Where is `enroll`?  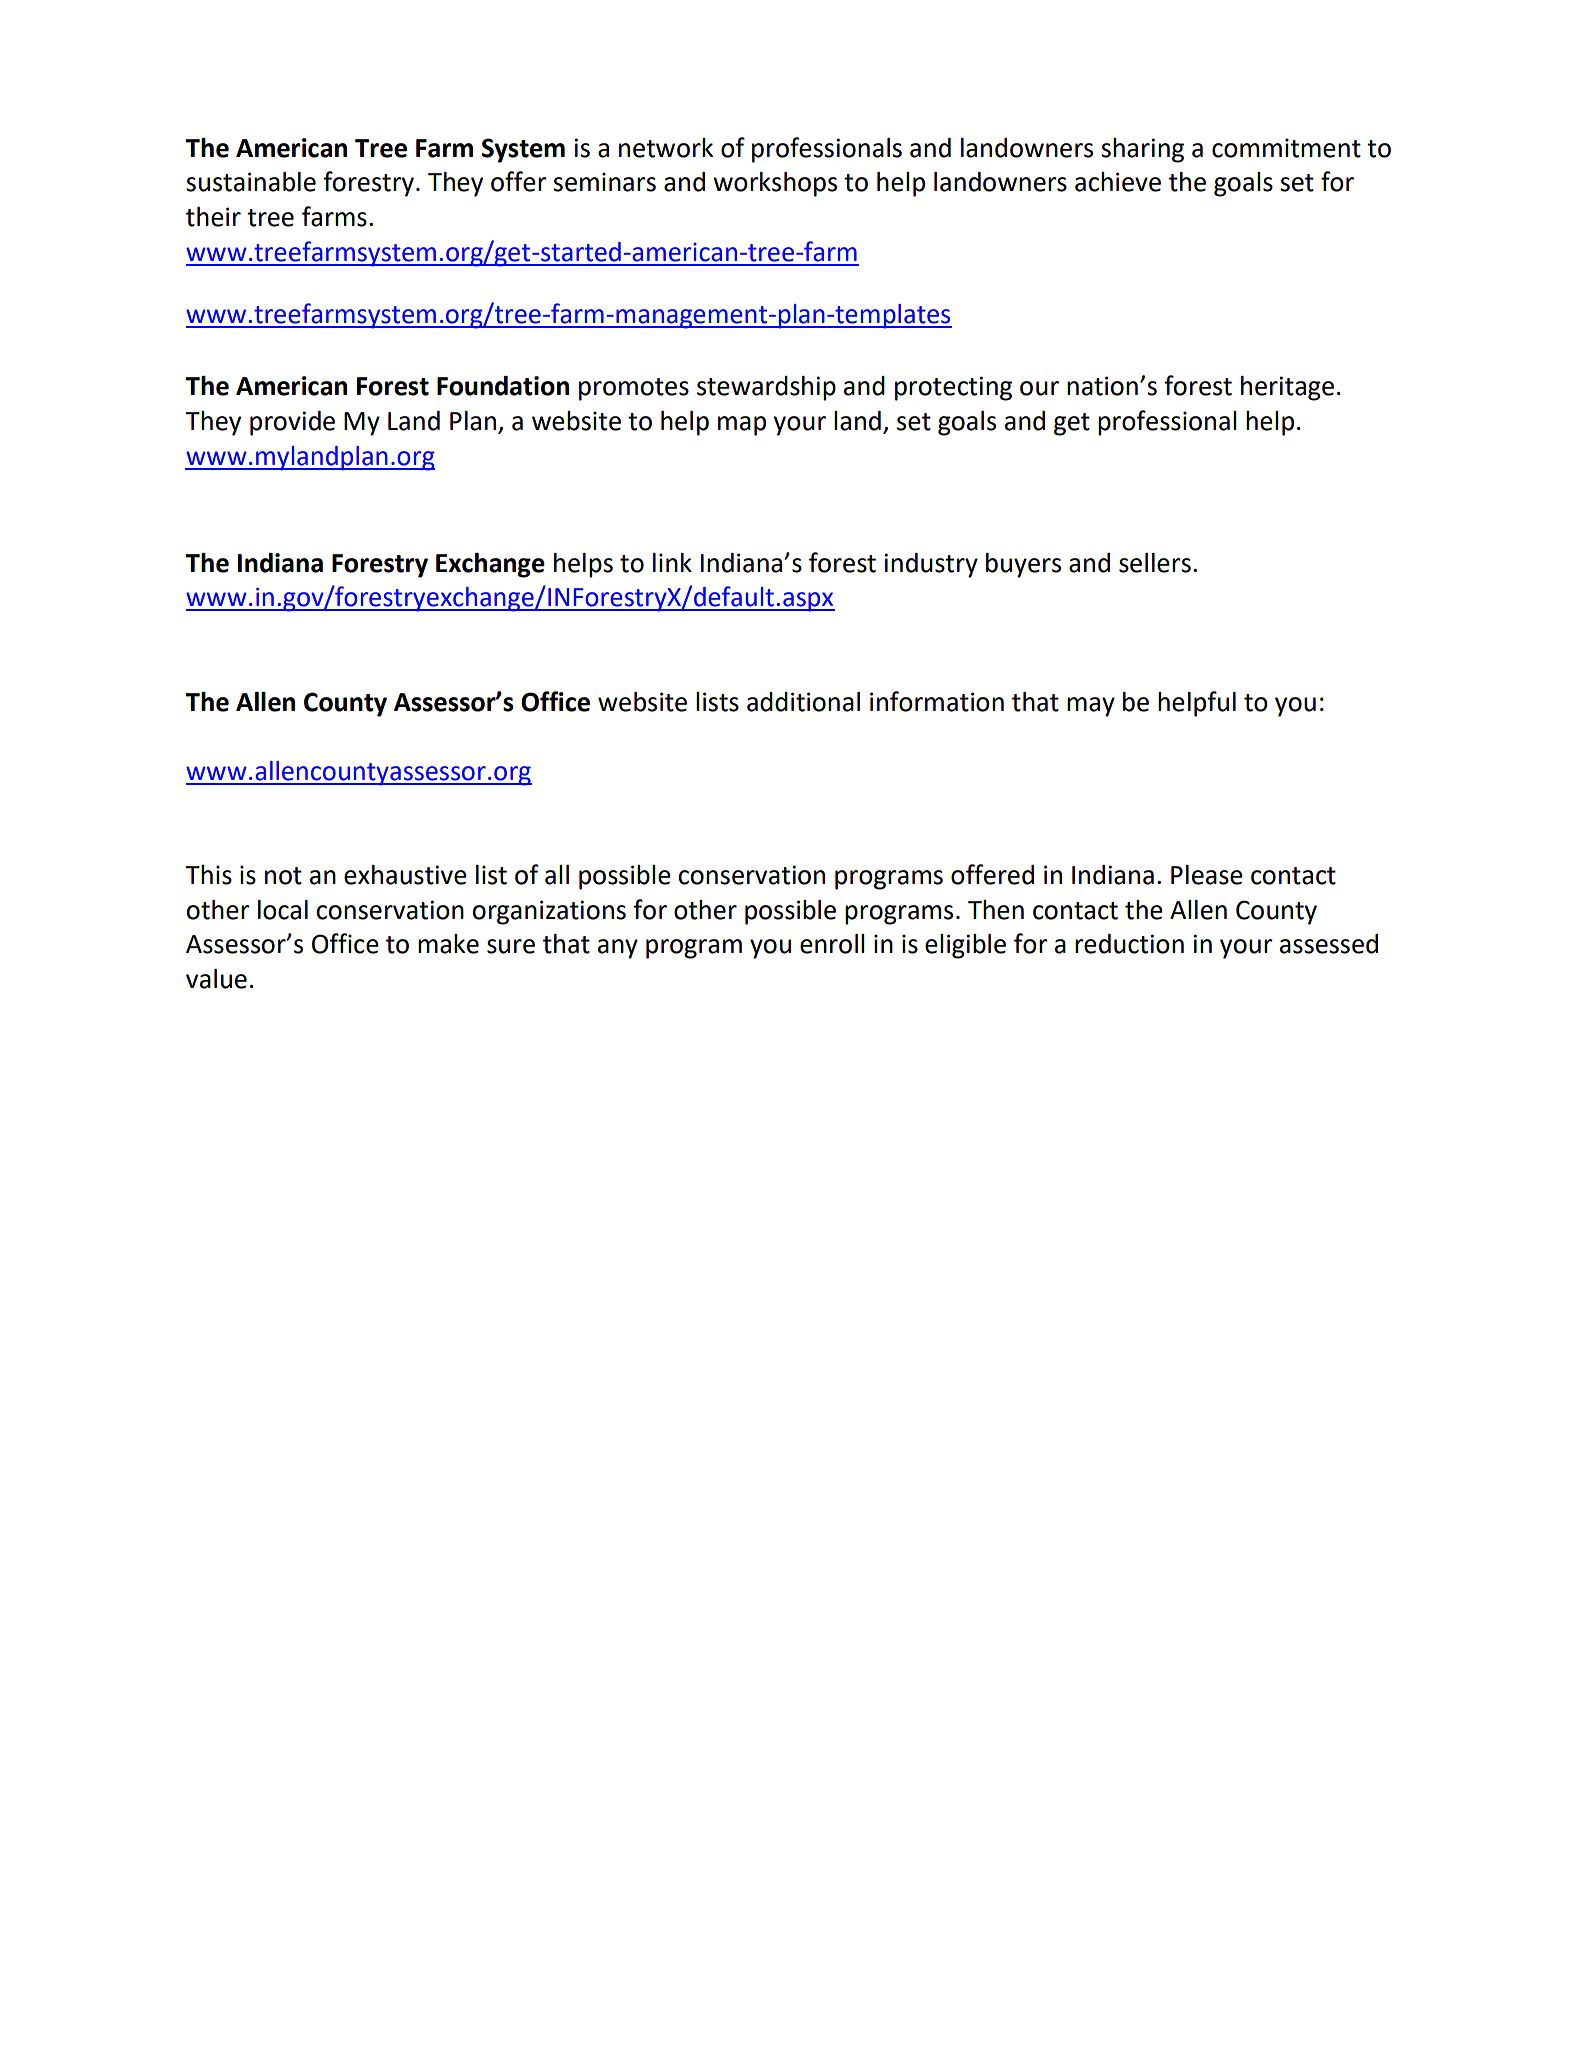 enroll is located at coordinates (832, 944).
